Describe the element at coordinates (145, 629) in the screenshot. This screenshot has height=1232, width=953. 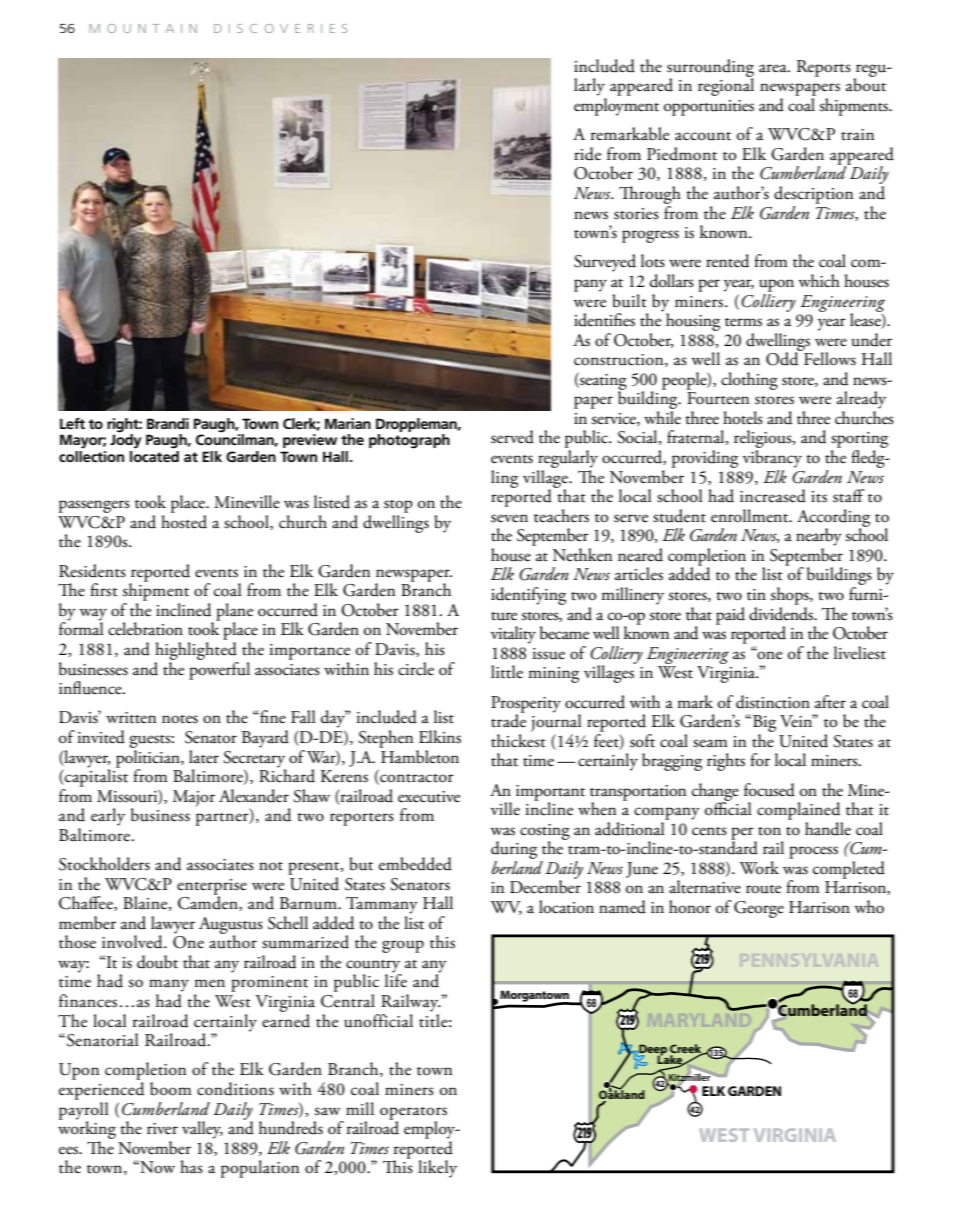
I see `celebration` at that location.
